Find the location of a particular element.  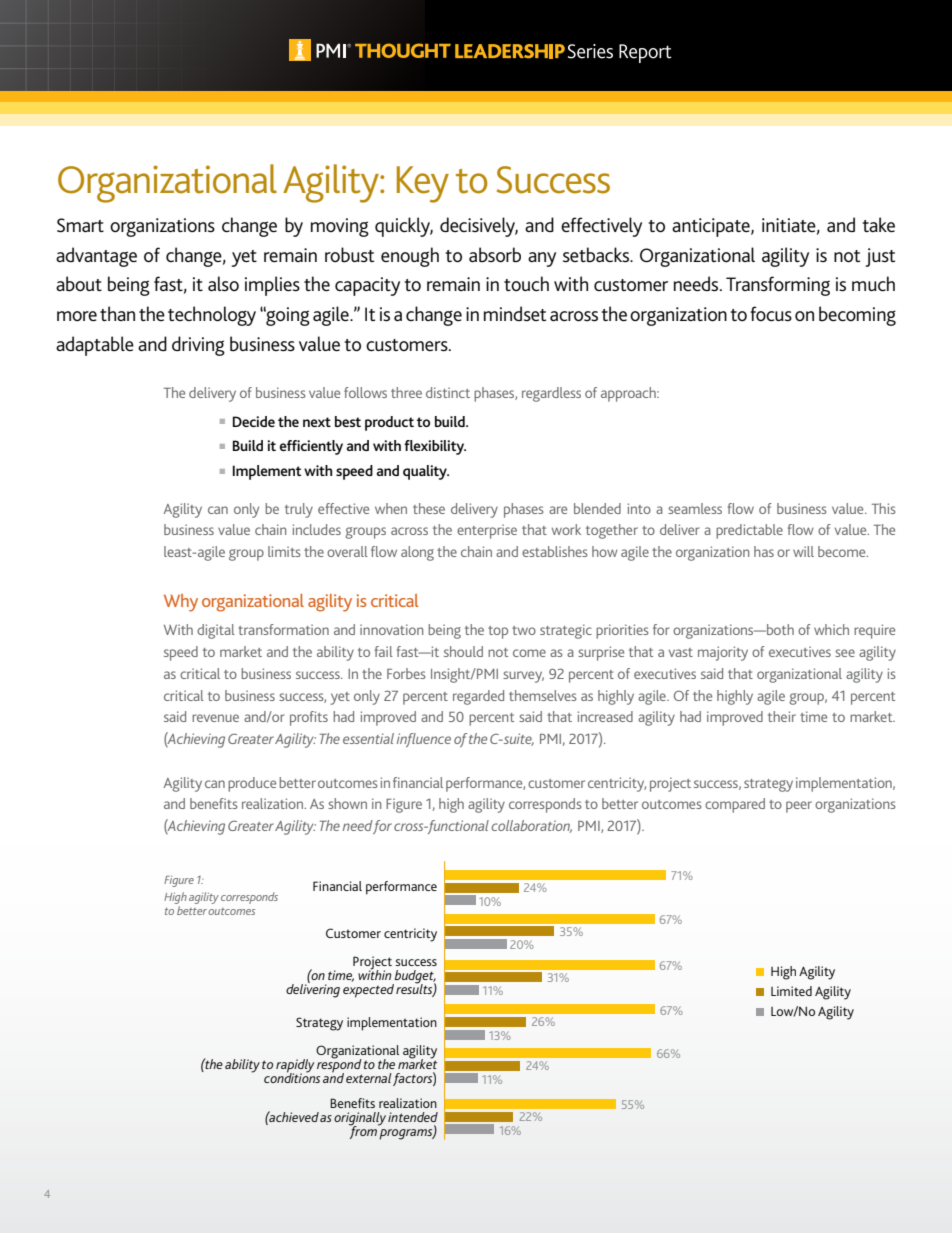

should is located at coordinates (463, 651).
